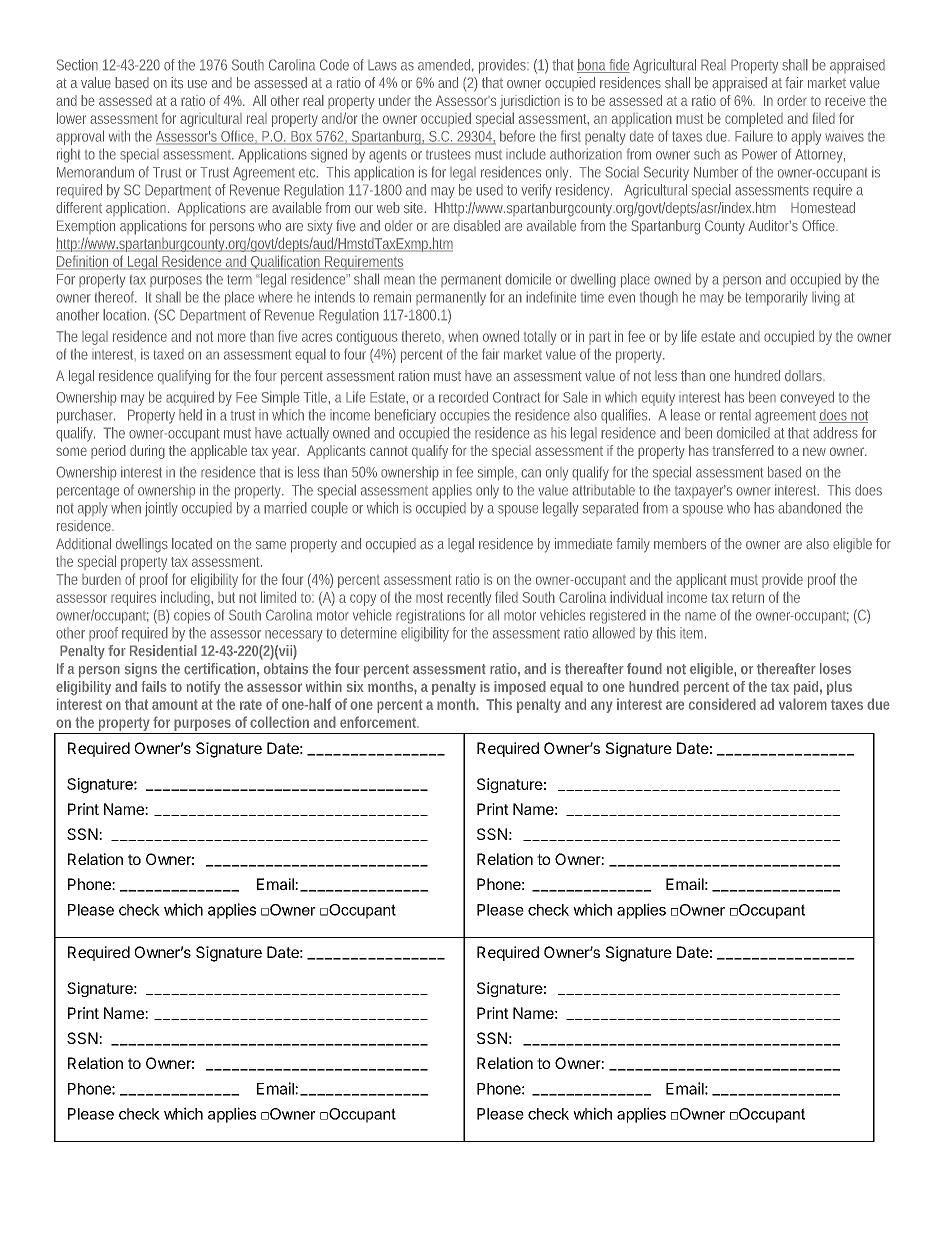  What do you see at coordinates (175, 704) in the document?
I see `amount` at bounding box center [175, 704].
